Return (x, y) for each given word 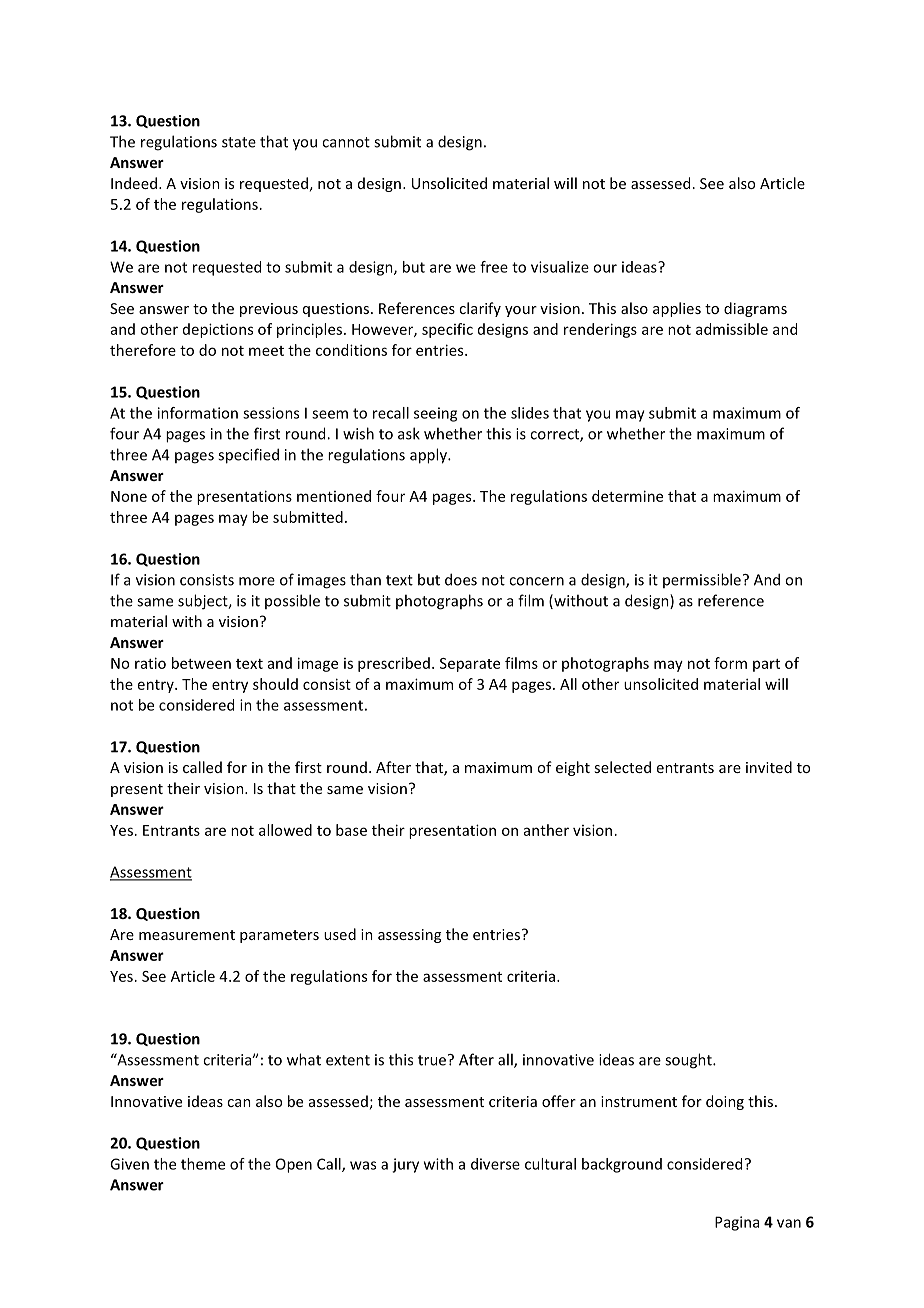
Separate (470, 665)
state (239, 142)
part (766, 665)
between (201, 663)
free (494, 267)
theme (203, 1164)
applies (677, 309)
